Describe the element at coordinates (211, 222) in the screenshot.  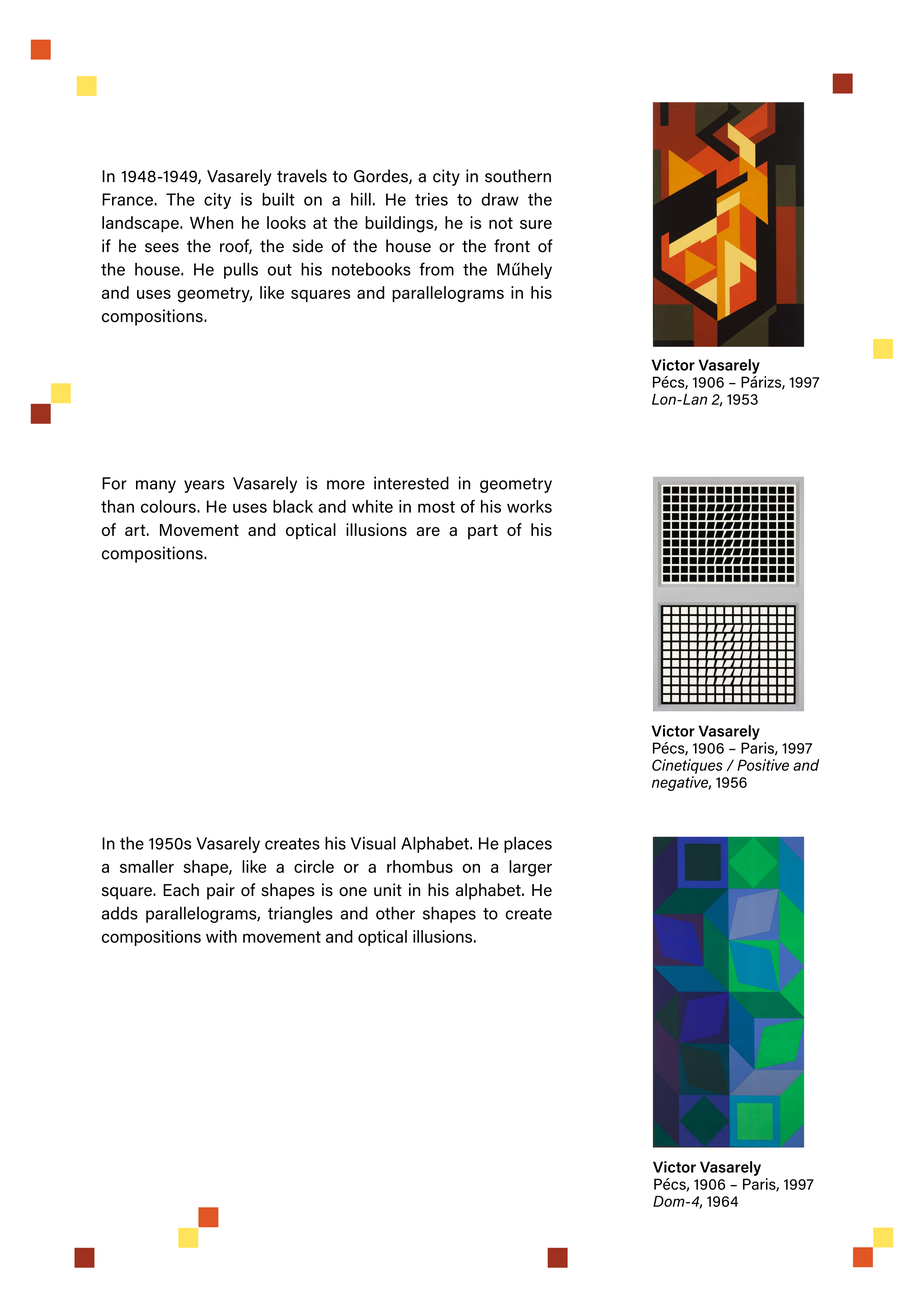
I see `When` at that location.
